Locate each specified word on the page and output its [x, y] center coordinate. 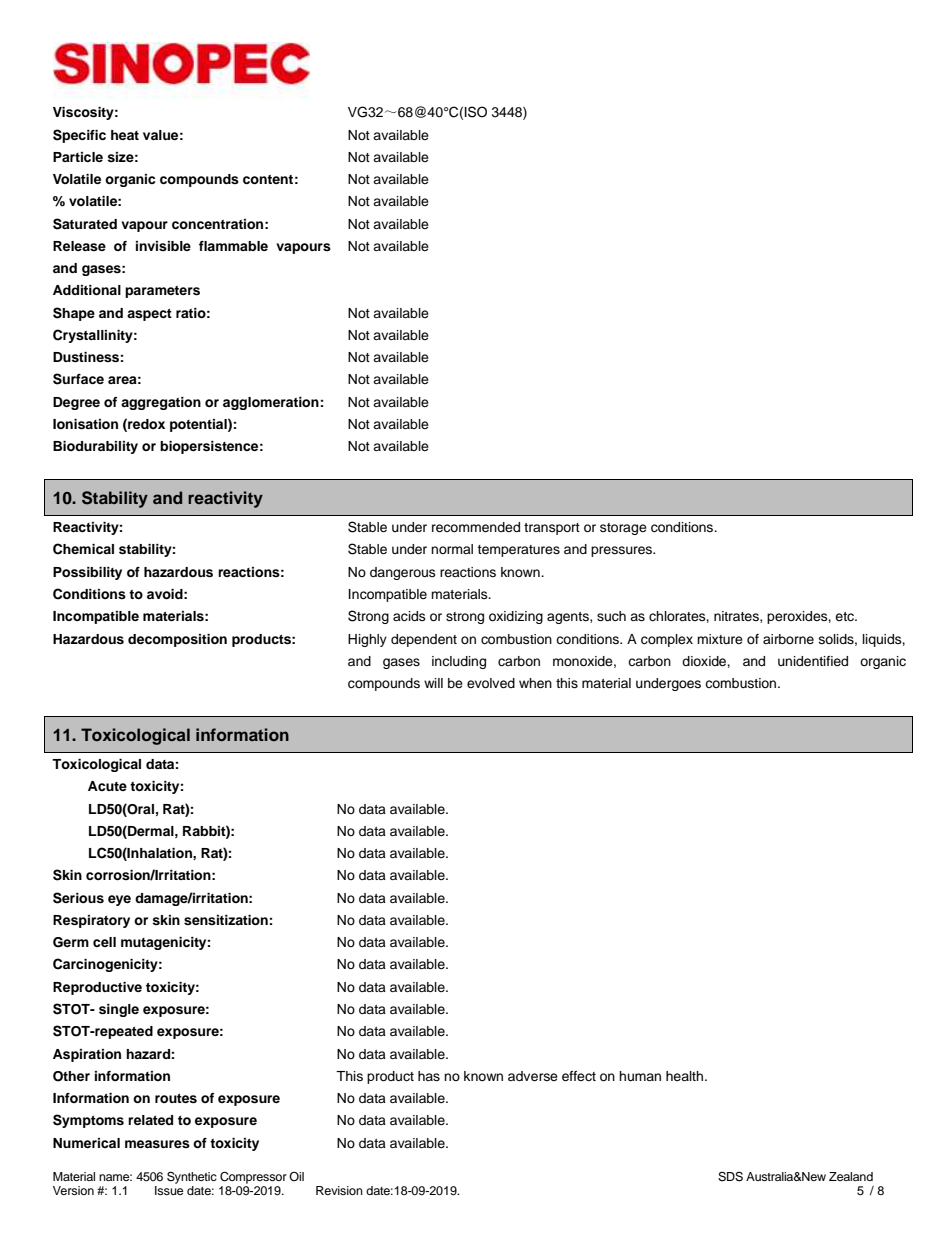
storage [623, 529]
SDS [730, 1177]
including [459, 662]
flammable [233, 246]
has [429, 1076]
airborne [788, 639]
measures [157, 1144]
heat [125, 135]
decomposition [177, 640]
